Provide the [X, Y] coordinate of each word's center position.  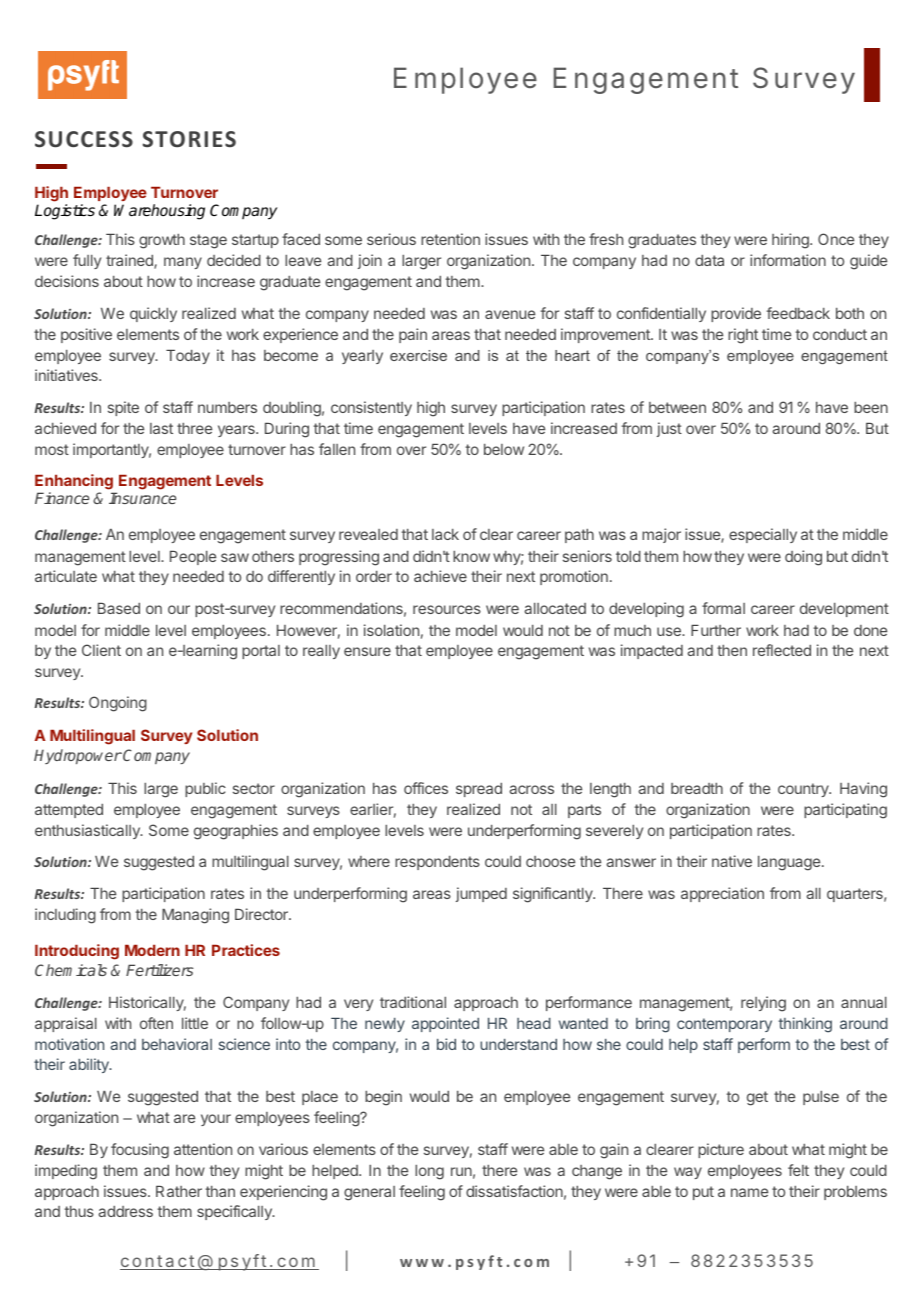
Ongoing [118, 704]
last [161, 428]
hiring [791, 241]
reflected [782, 650]
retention [450, 239]
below [504, 449]
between [677, 407]
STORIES [189, 139]
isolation [391, 630]
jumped [481, 894]
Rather [179, 1191]
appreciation [722, 894]
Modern [152, 950]
